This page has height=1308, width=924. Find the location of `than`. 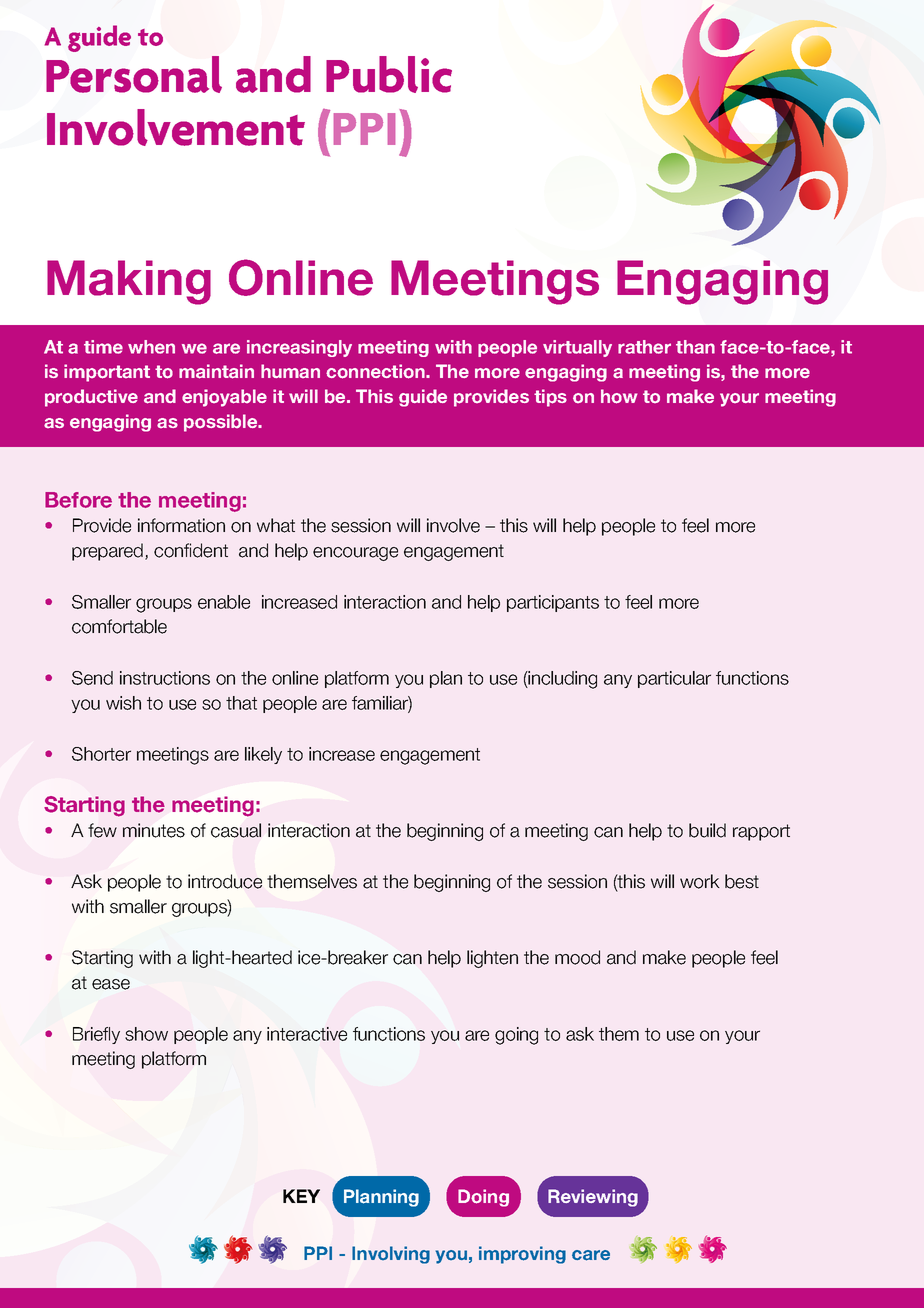

than is located at coordinates (695, 347).
